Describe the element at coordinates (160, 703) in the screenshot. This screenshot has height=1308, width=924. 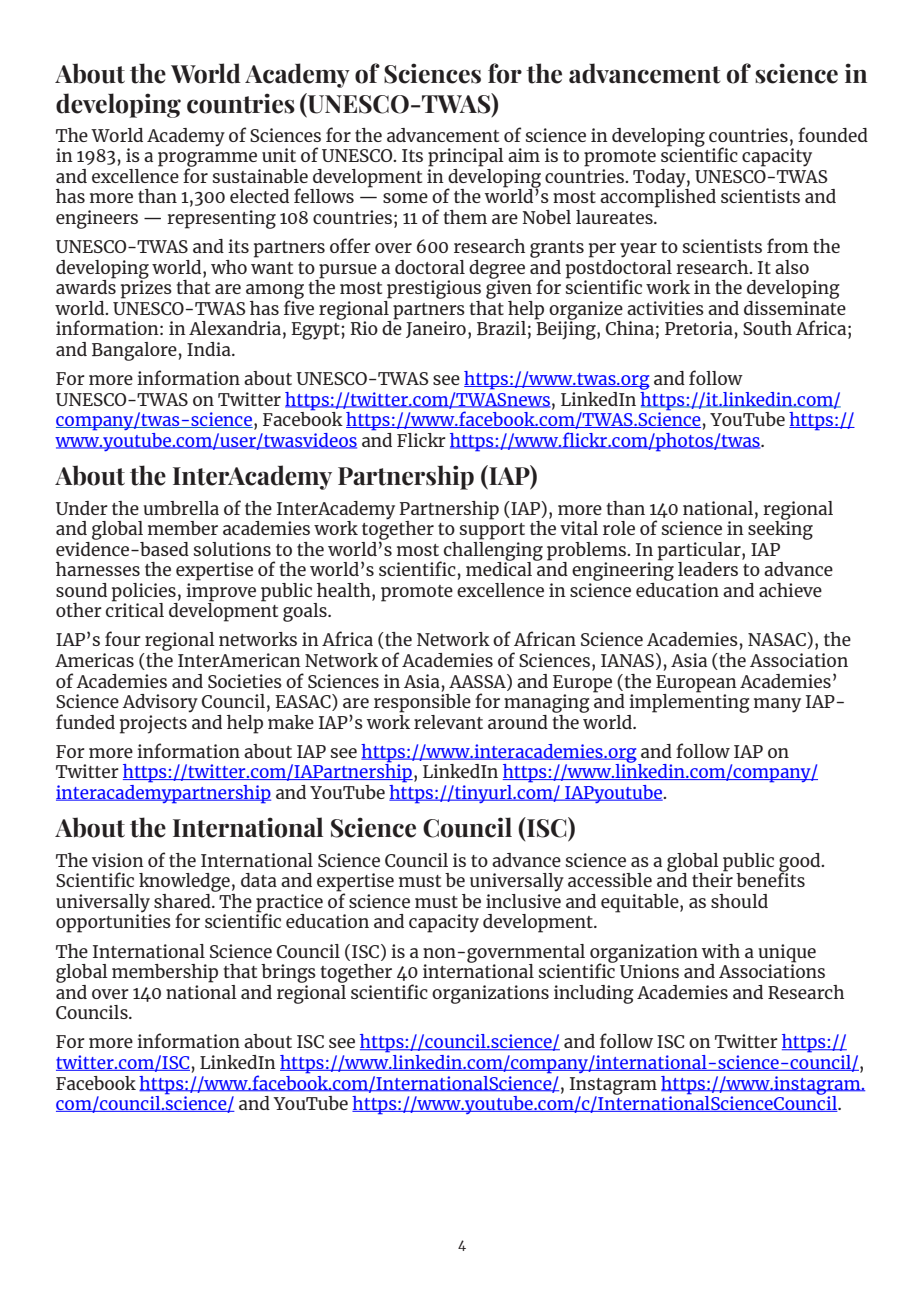
I see `Advisory` at that location.
